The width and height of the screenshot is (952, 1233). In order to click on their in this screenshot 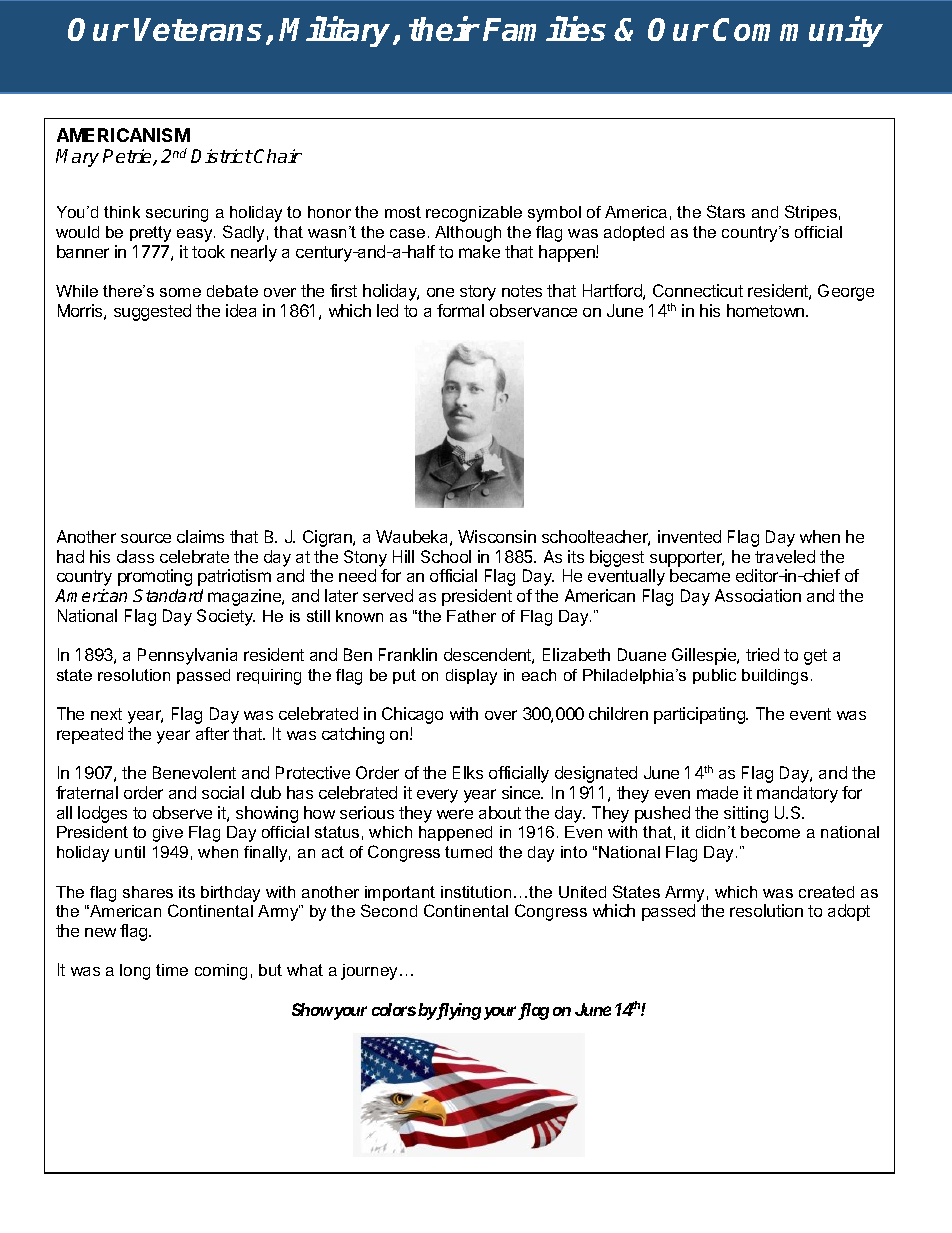, I will do `click(444, 29)`.
